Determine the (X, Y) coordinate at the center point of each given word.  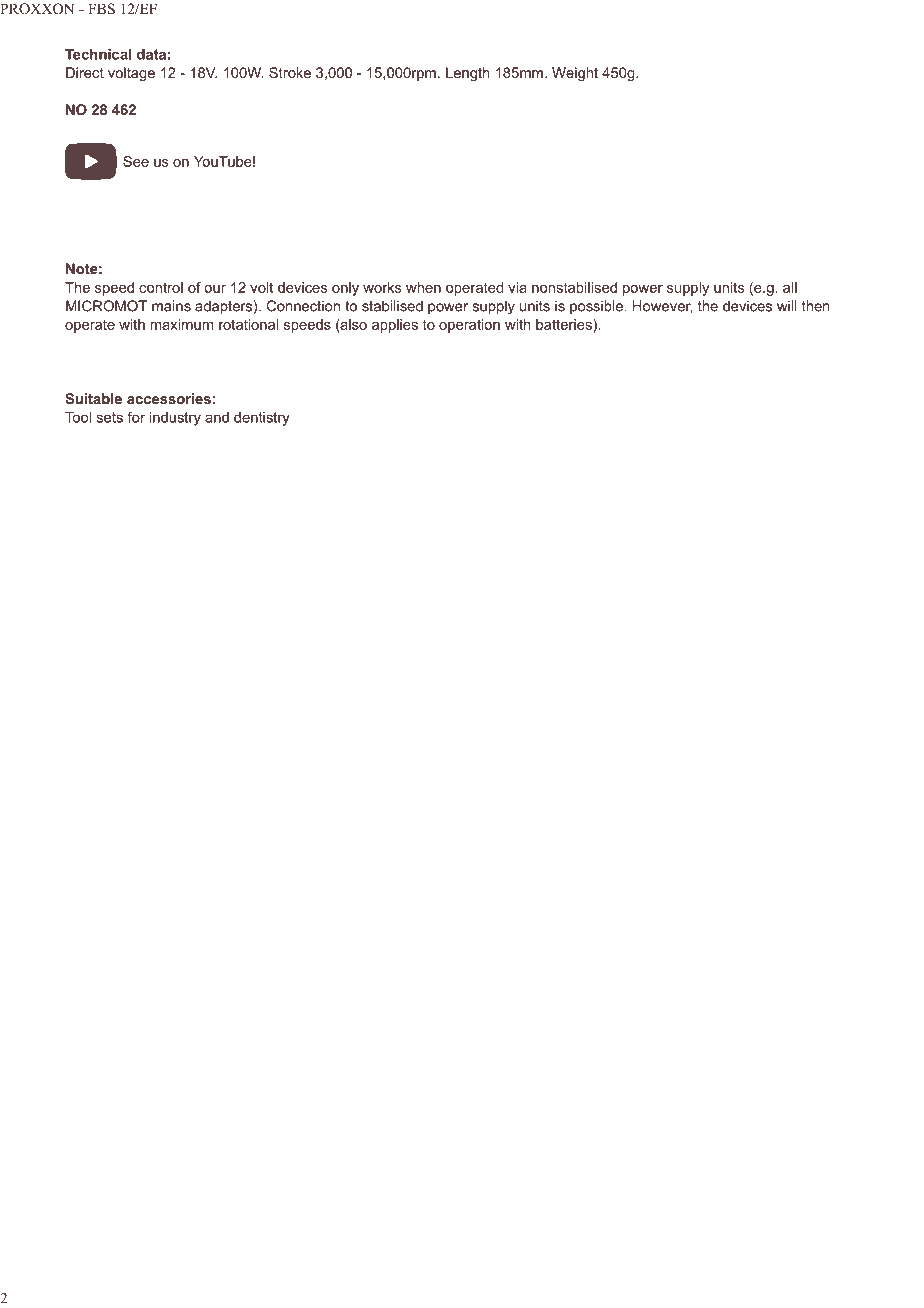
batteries (565, 324)
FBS (101, 9)
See (136, 161)
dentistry (262, 419)
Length (468, 74)
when (423, 287)
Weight (575, 74)
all (790, 287)
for (136, 417)
